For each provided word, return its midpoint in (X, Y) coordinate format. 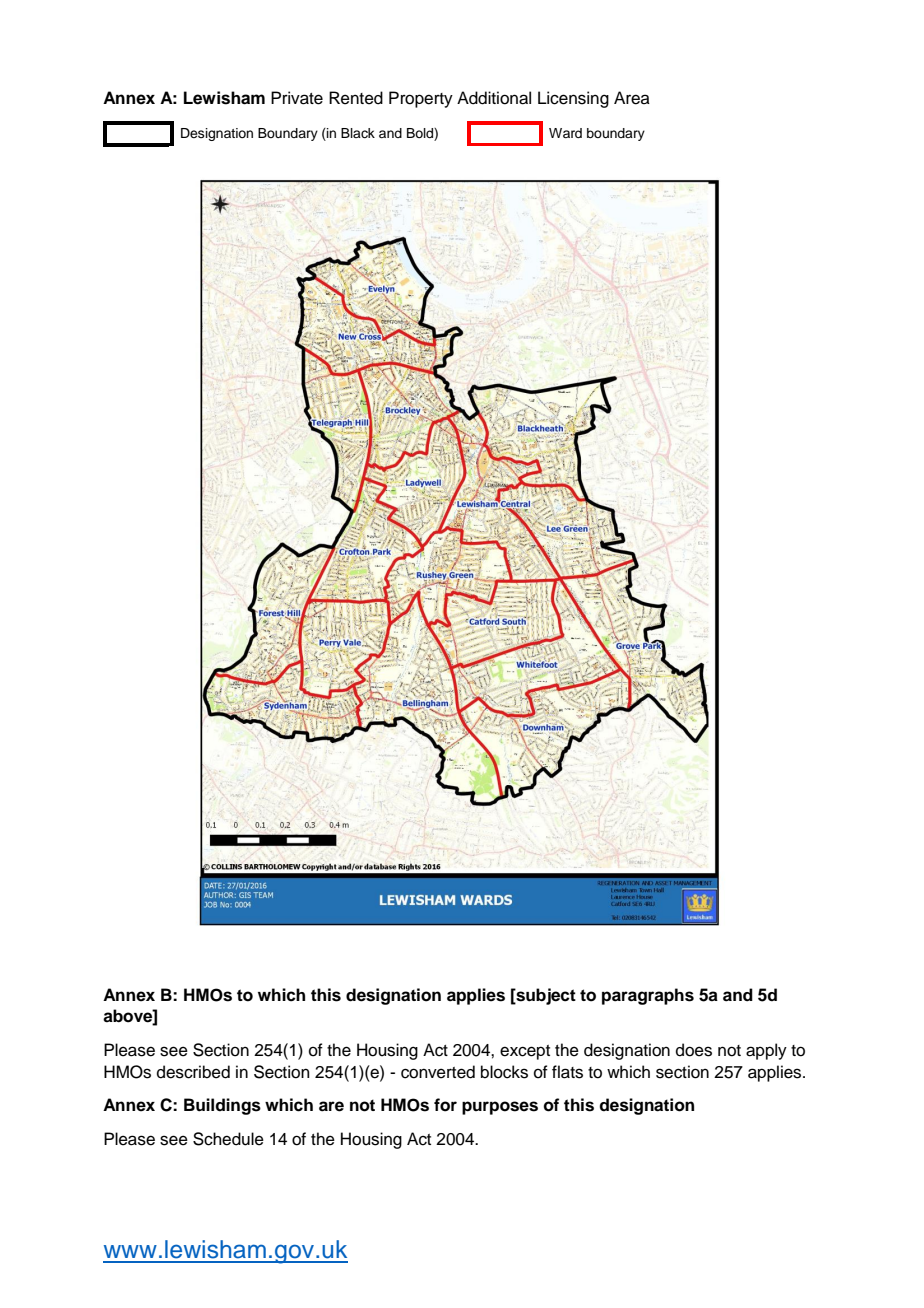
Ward (565, 133)
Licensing (573, 99)
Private (297, 98)
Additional (494, 98)
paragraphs (648, 996)
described (193, 1072)
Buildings (222, 1106)
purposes (500, 1108)
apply (766, 1051)
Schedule (228, 1139)
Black (358, 133)
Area (632, 98)
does (694, 1050)
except (525, 1052)
